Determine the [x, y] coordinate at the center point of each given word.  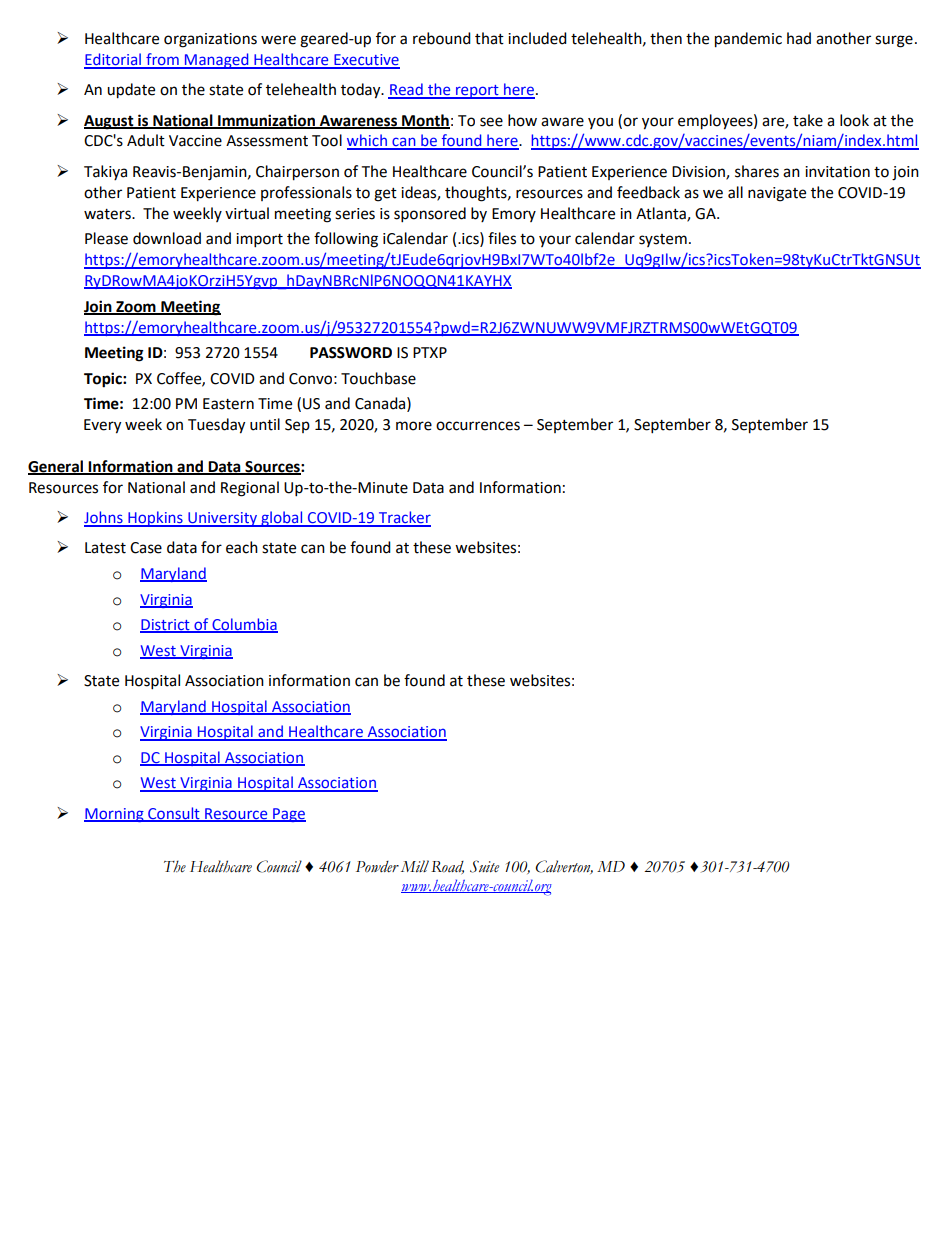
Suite [484, 866]
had [799, 38]
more [414, 426]
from [162, 60]
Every [102, 426]
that [489, 38]
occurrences [478, 426]
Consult [174, 814]
